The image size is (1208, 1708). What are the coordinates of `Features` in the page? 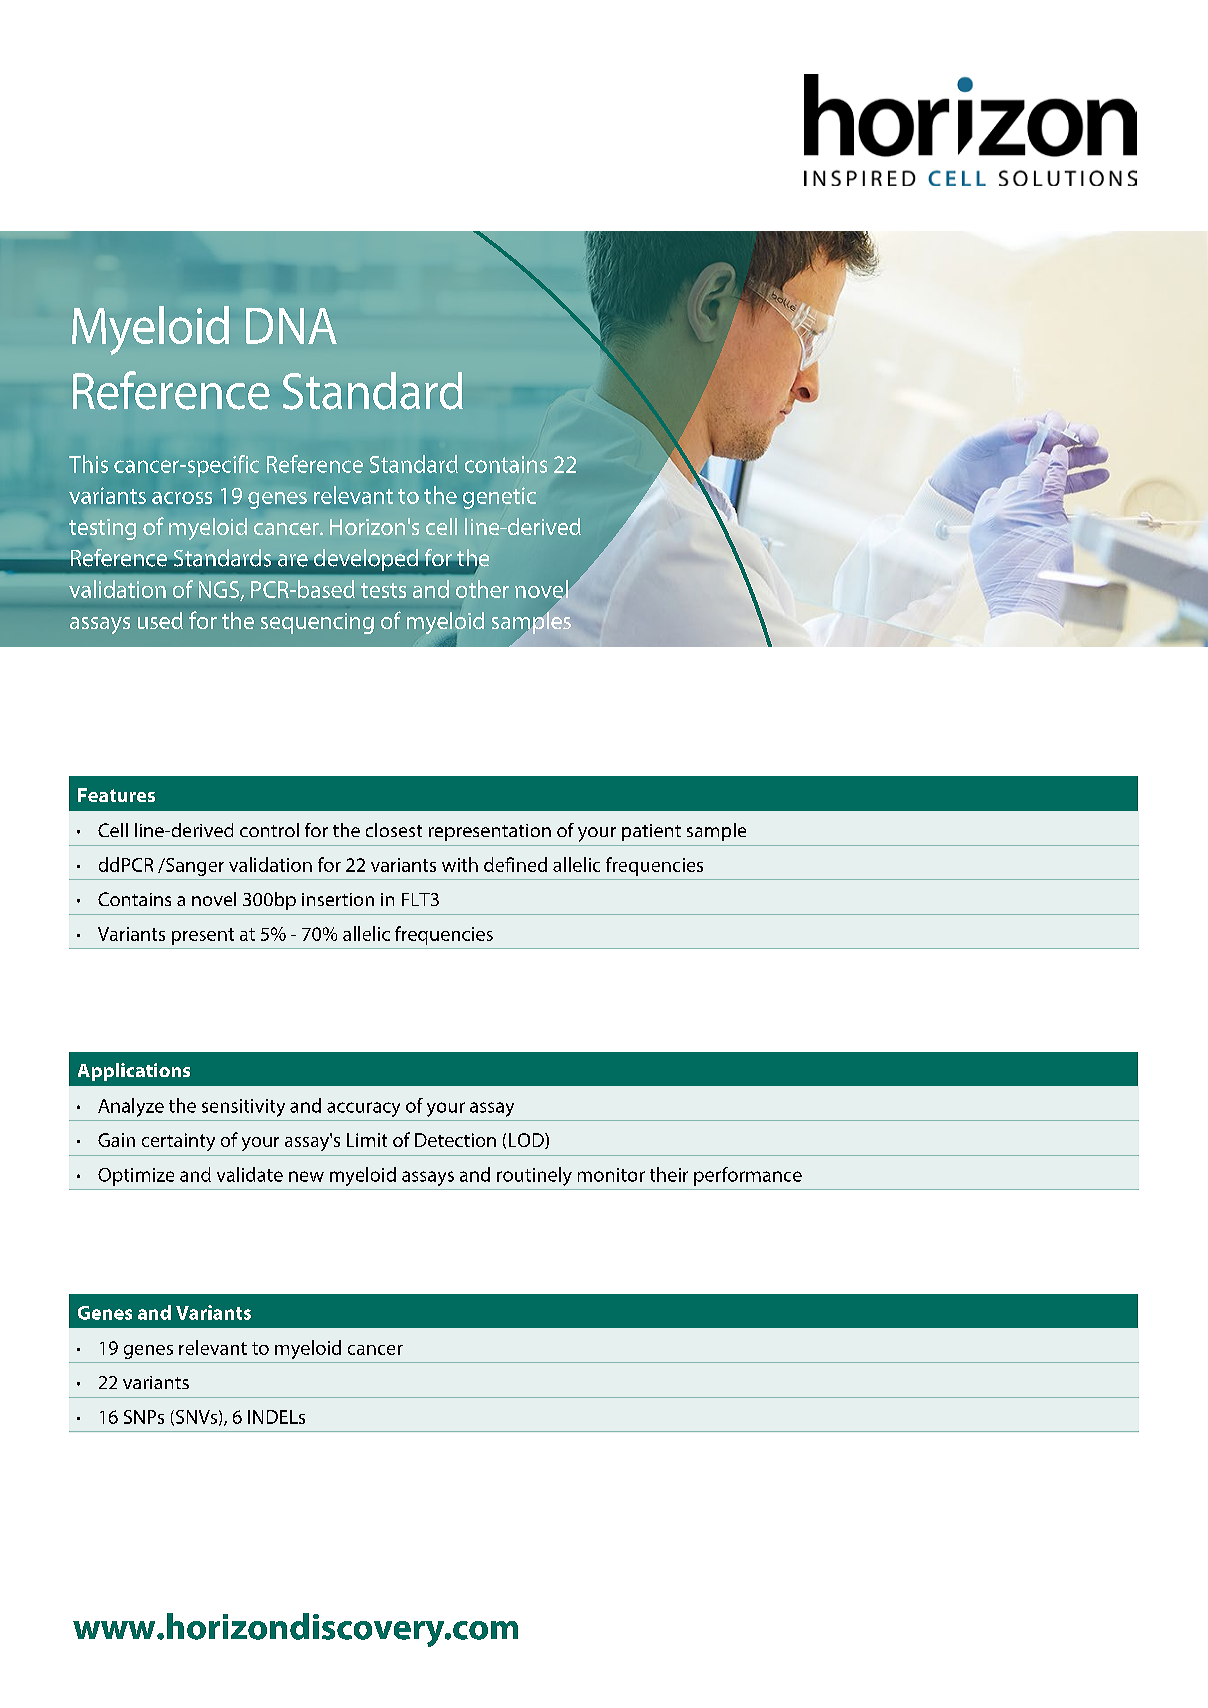 It's located at (116, 795).
